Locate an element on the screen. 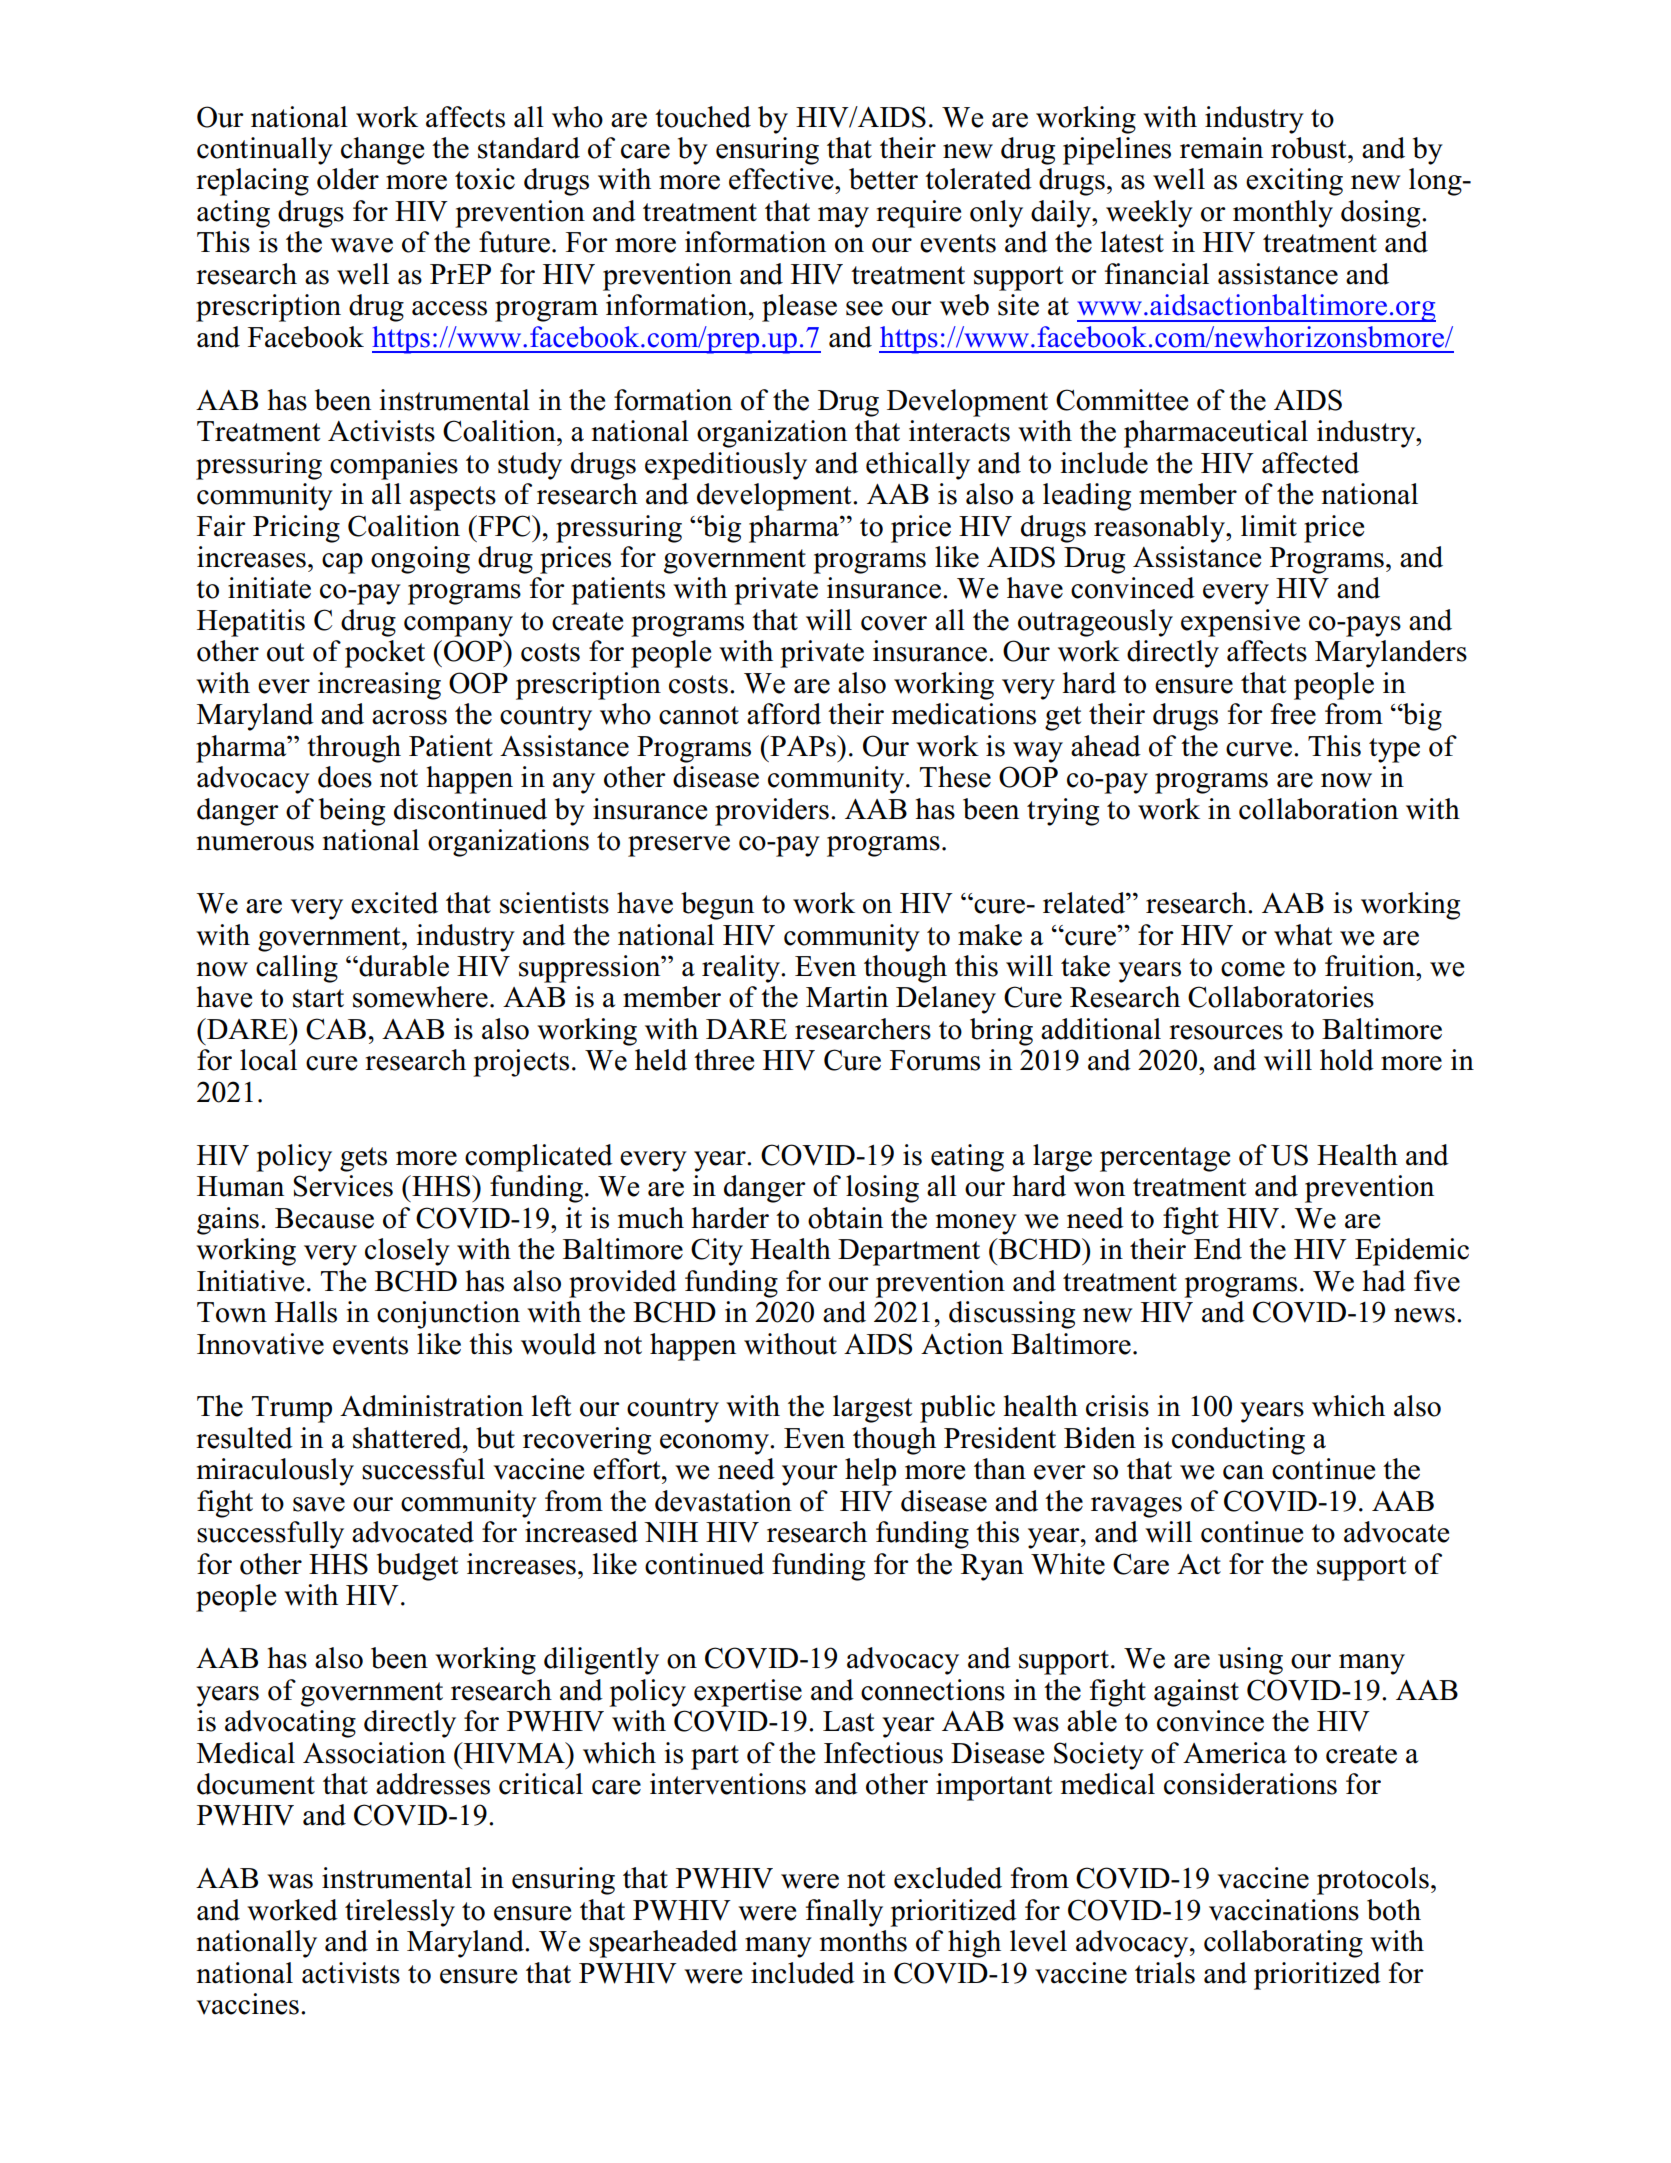 The image size is (1671, 2163). conducting is located at coordinates (1238, 1441).
